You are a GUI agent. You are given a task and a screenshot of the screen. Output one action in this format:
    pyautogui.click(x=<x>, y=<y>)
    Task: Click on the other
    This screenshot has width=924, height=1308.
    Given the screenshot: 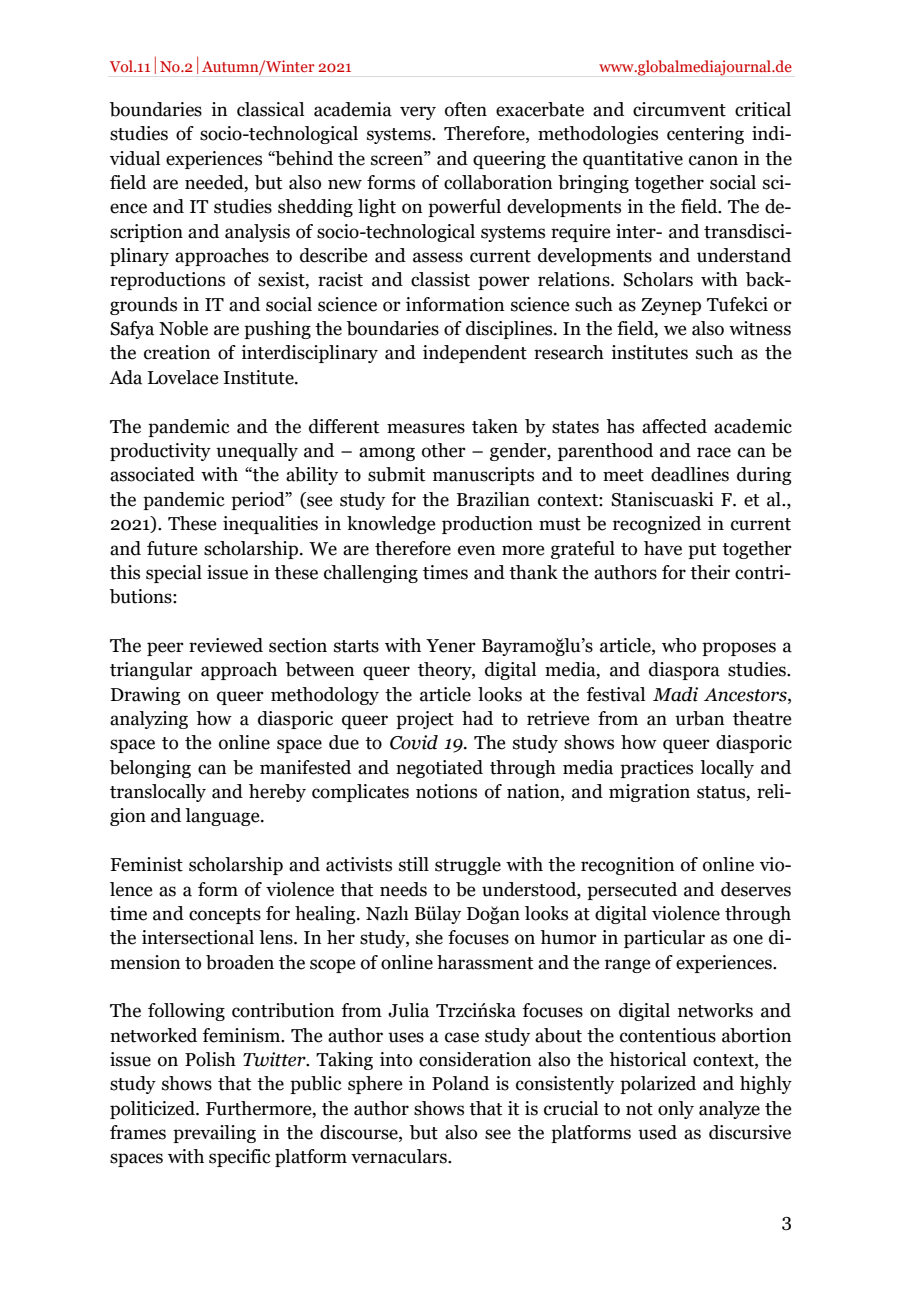 What is the action you would take?
    pyautogui.click(x=444, y=450)
